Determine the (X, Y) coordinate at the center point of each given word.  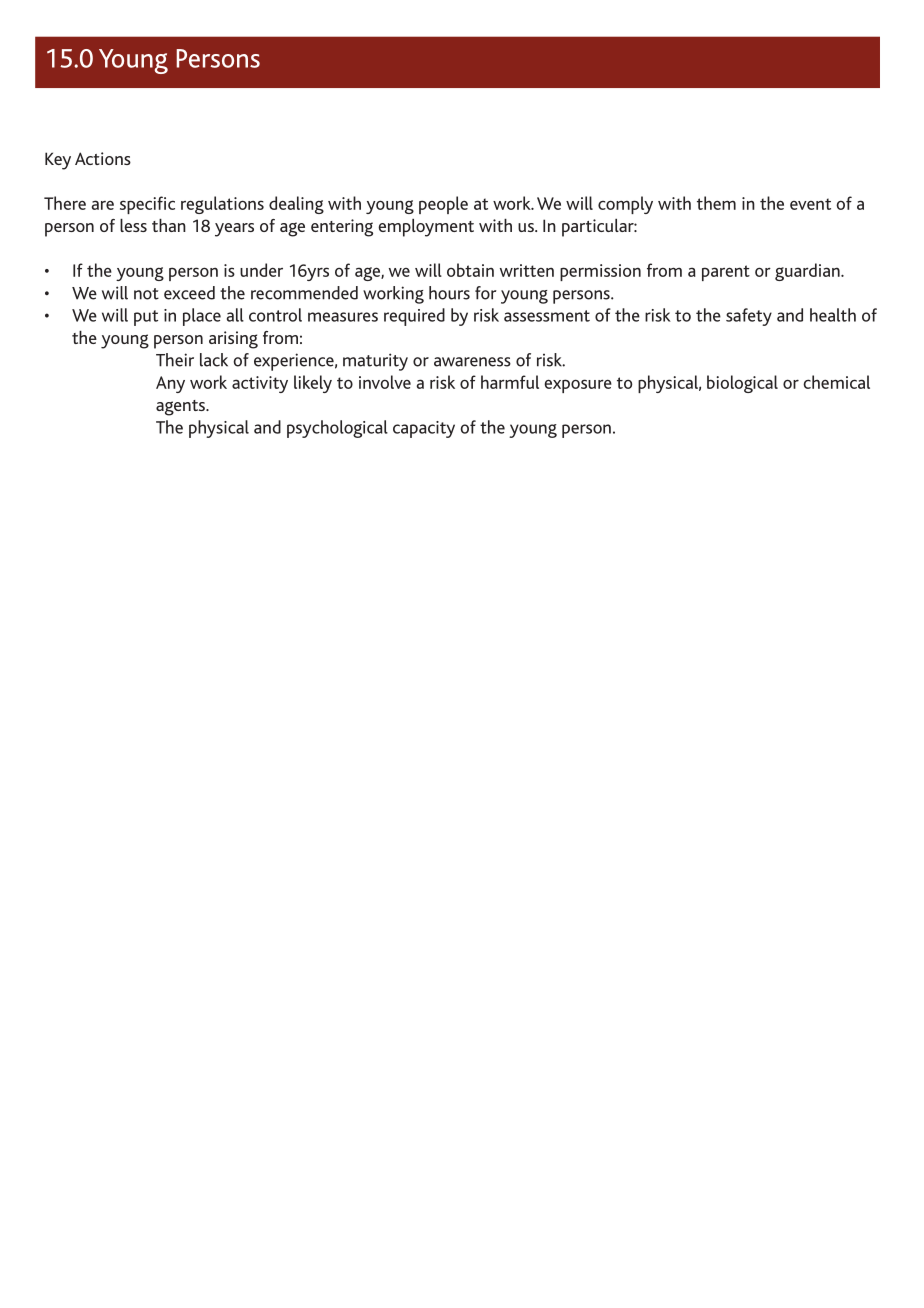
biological (742, 384)
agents (181, 408)
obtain (470, 270)
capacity (424, 429)
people (443, 205)
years (234, 230)
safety (749, 317)
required (414, 317)
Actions (103, 158)
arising (233, 340)
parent (726, 273)
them (716, 203)
